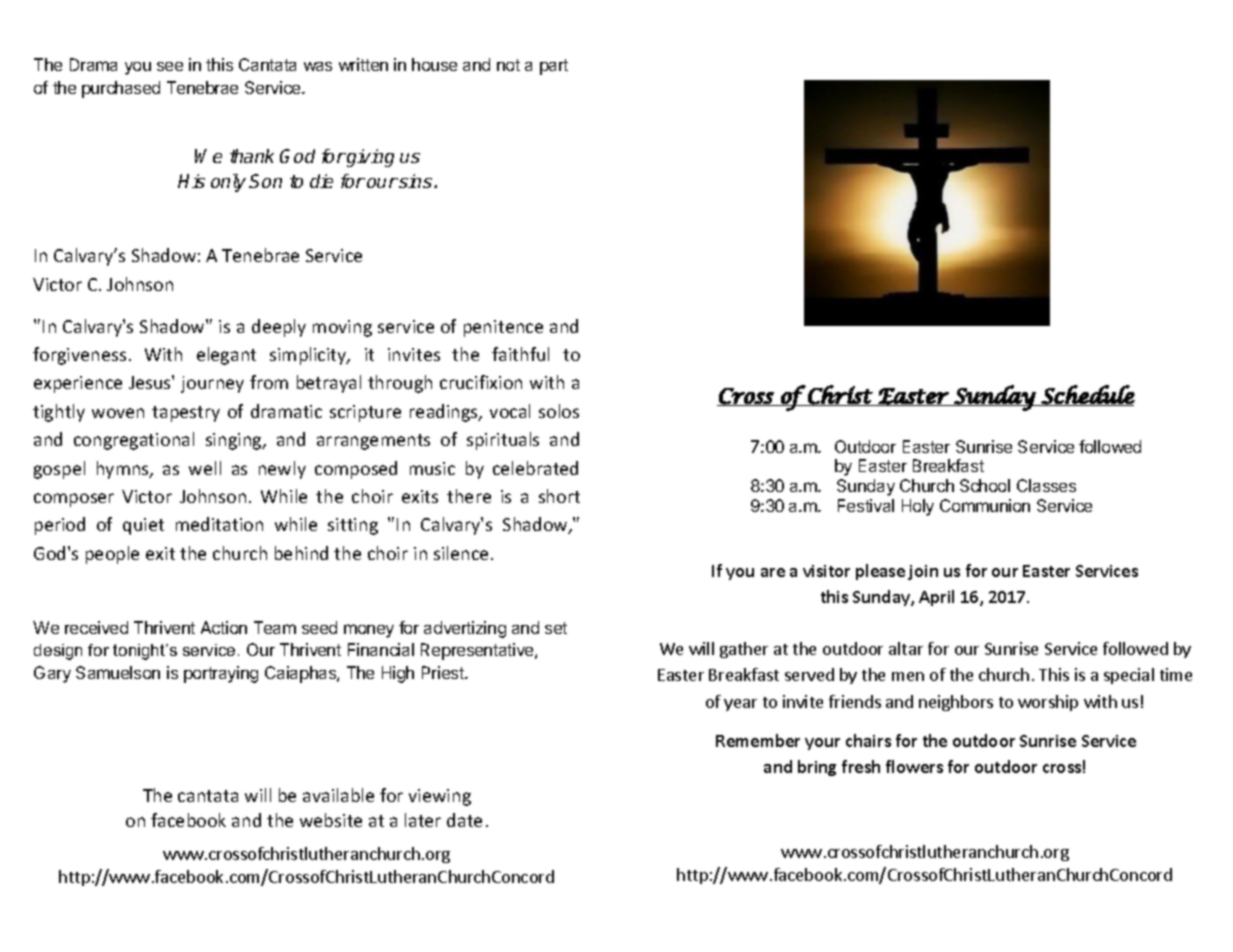 Image resolution: width=1233 pixels, height=952 pixels. I want to click on part, so click(554, 67).
